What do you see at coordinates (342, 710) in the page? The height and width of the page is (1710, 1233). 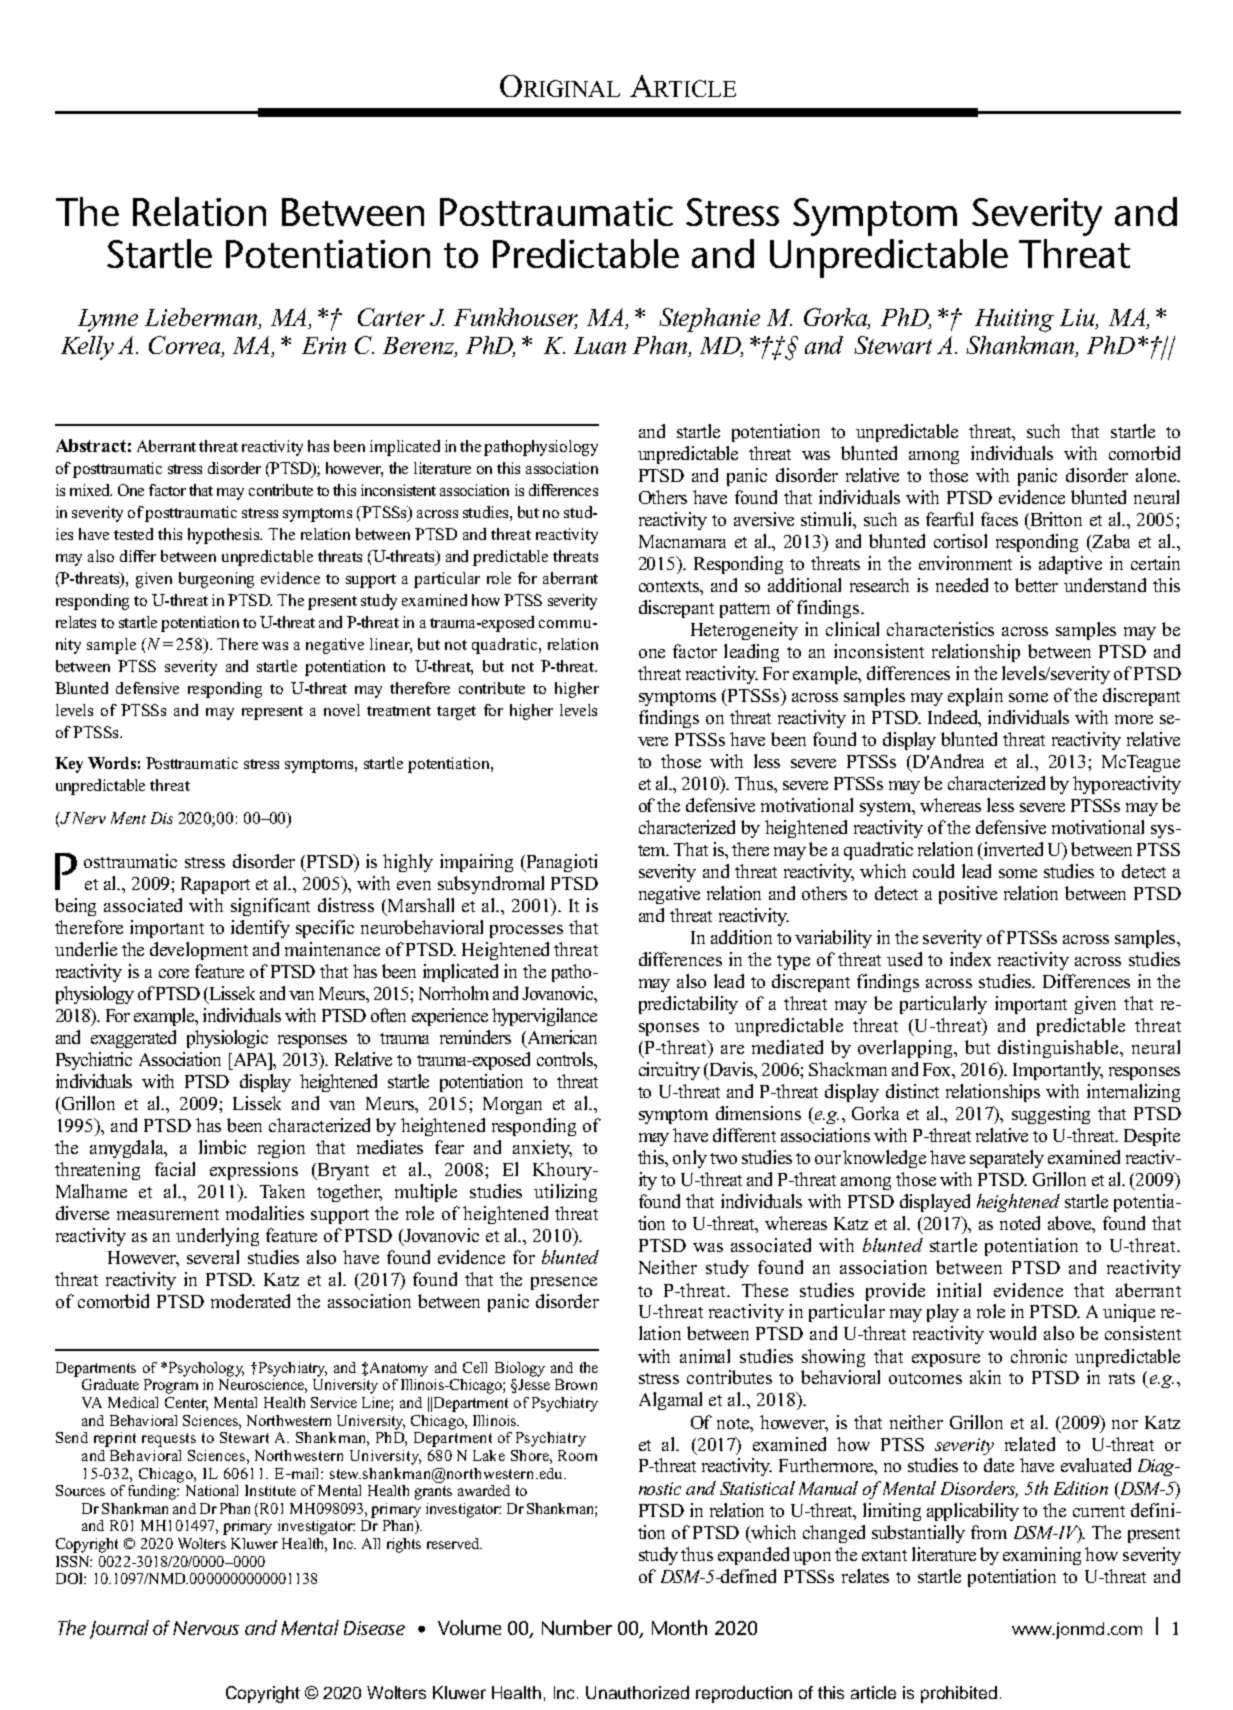 I see `novel` at bounding box center [342, 710].
